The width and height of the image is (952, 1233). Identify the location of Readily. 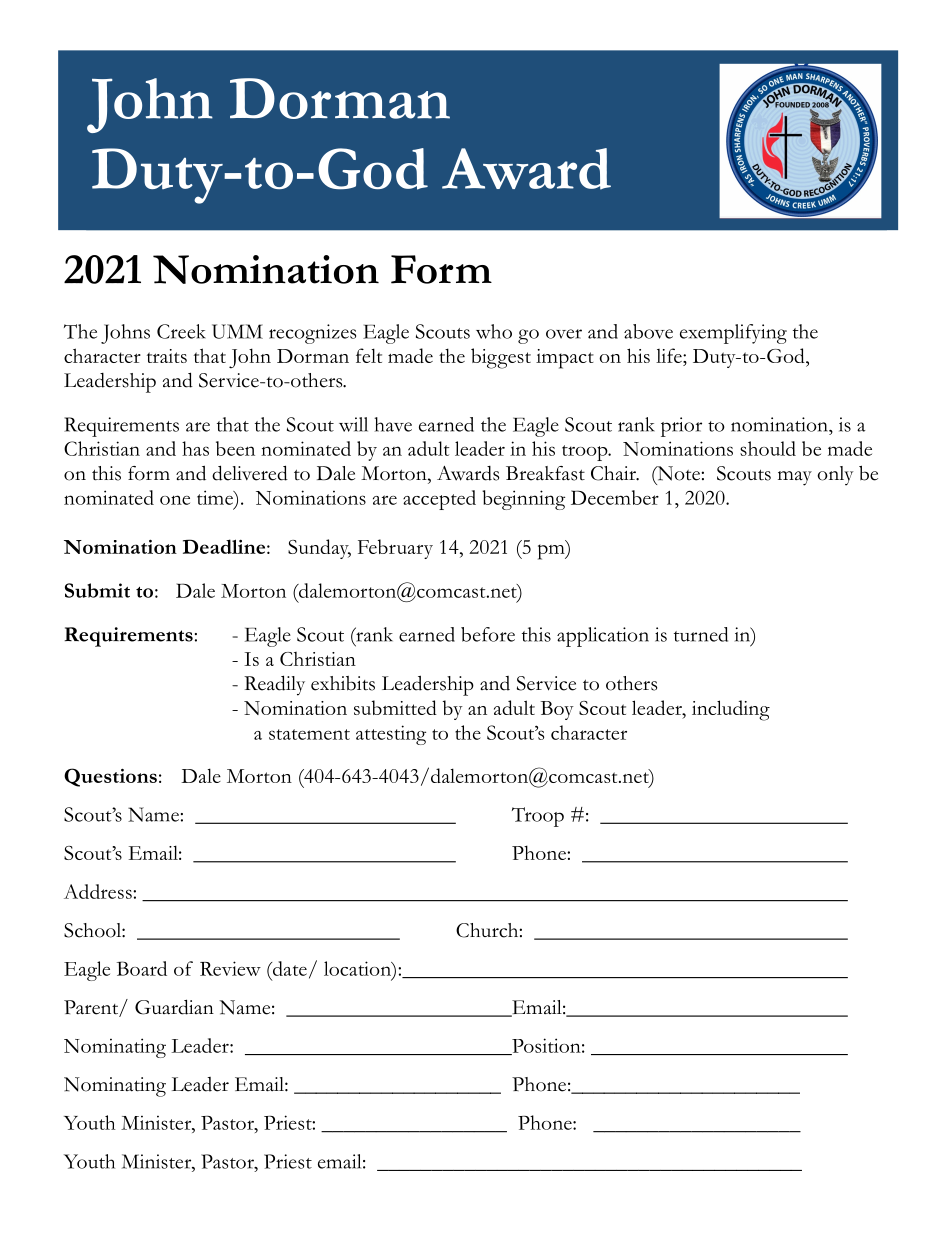
(274, 685).
